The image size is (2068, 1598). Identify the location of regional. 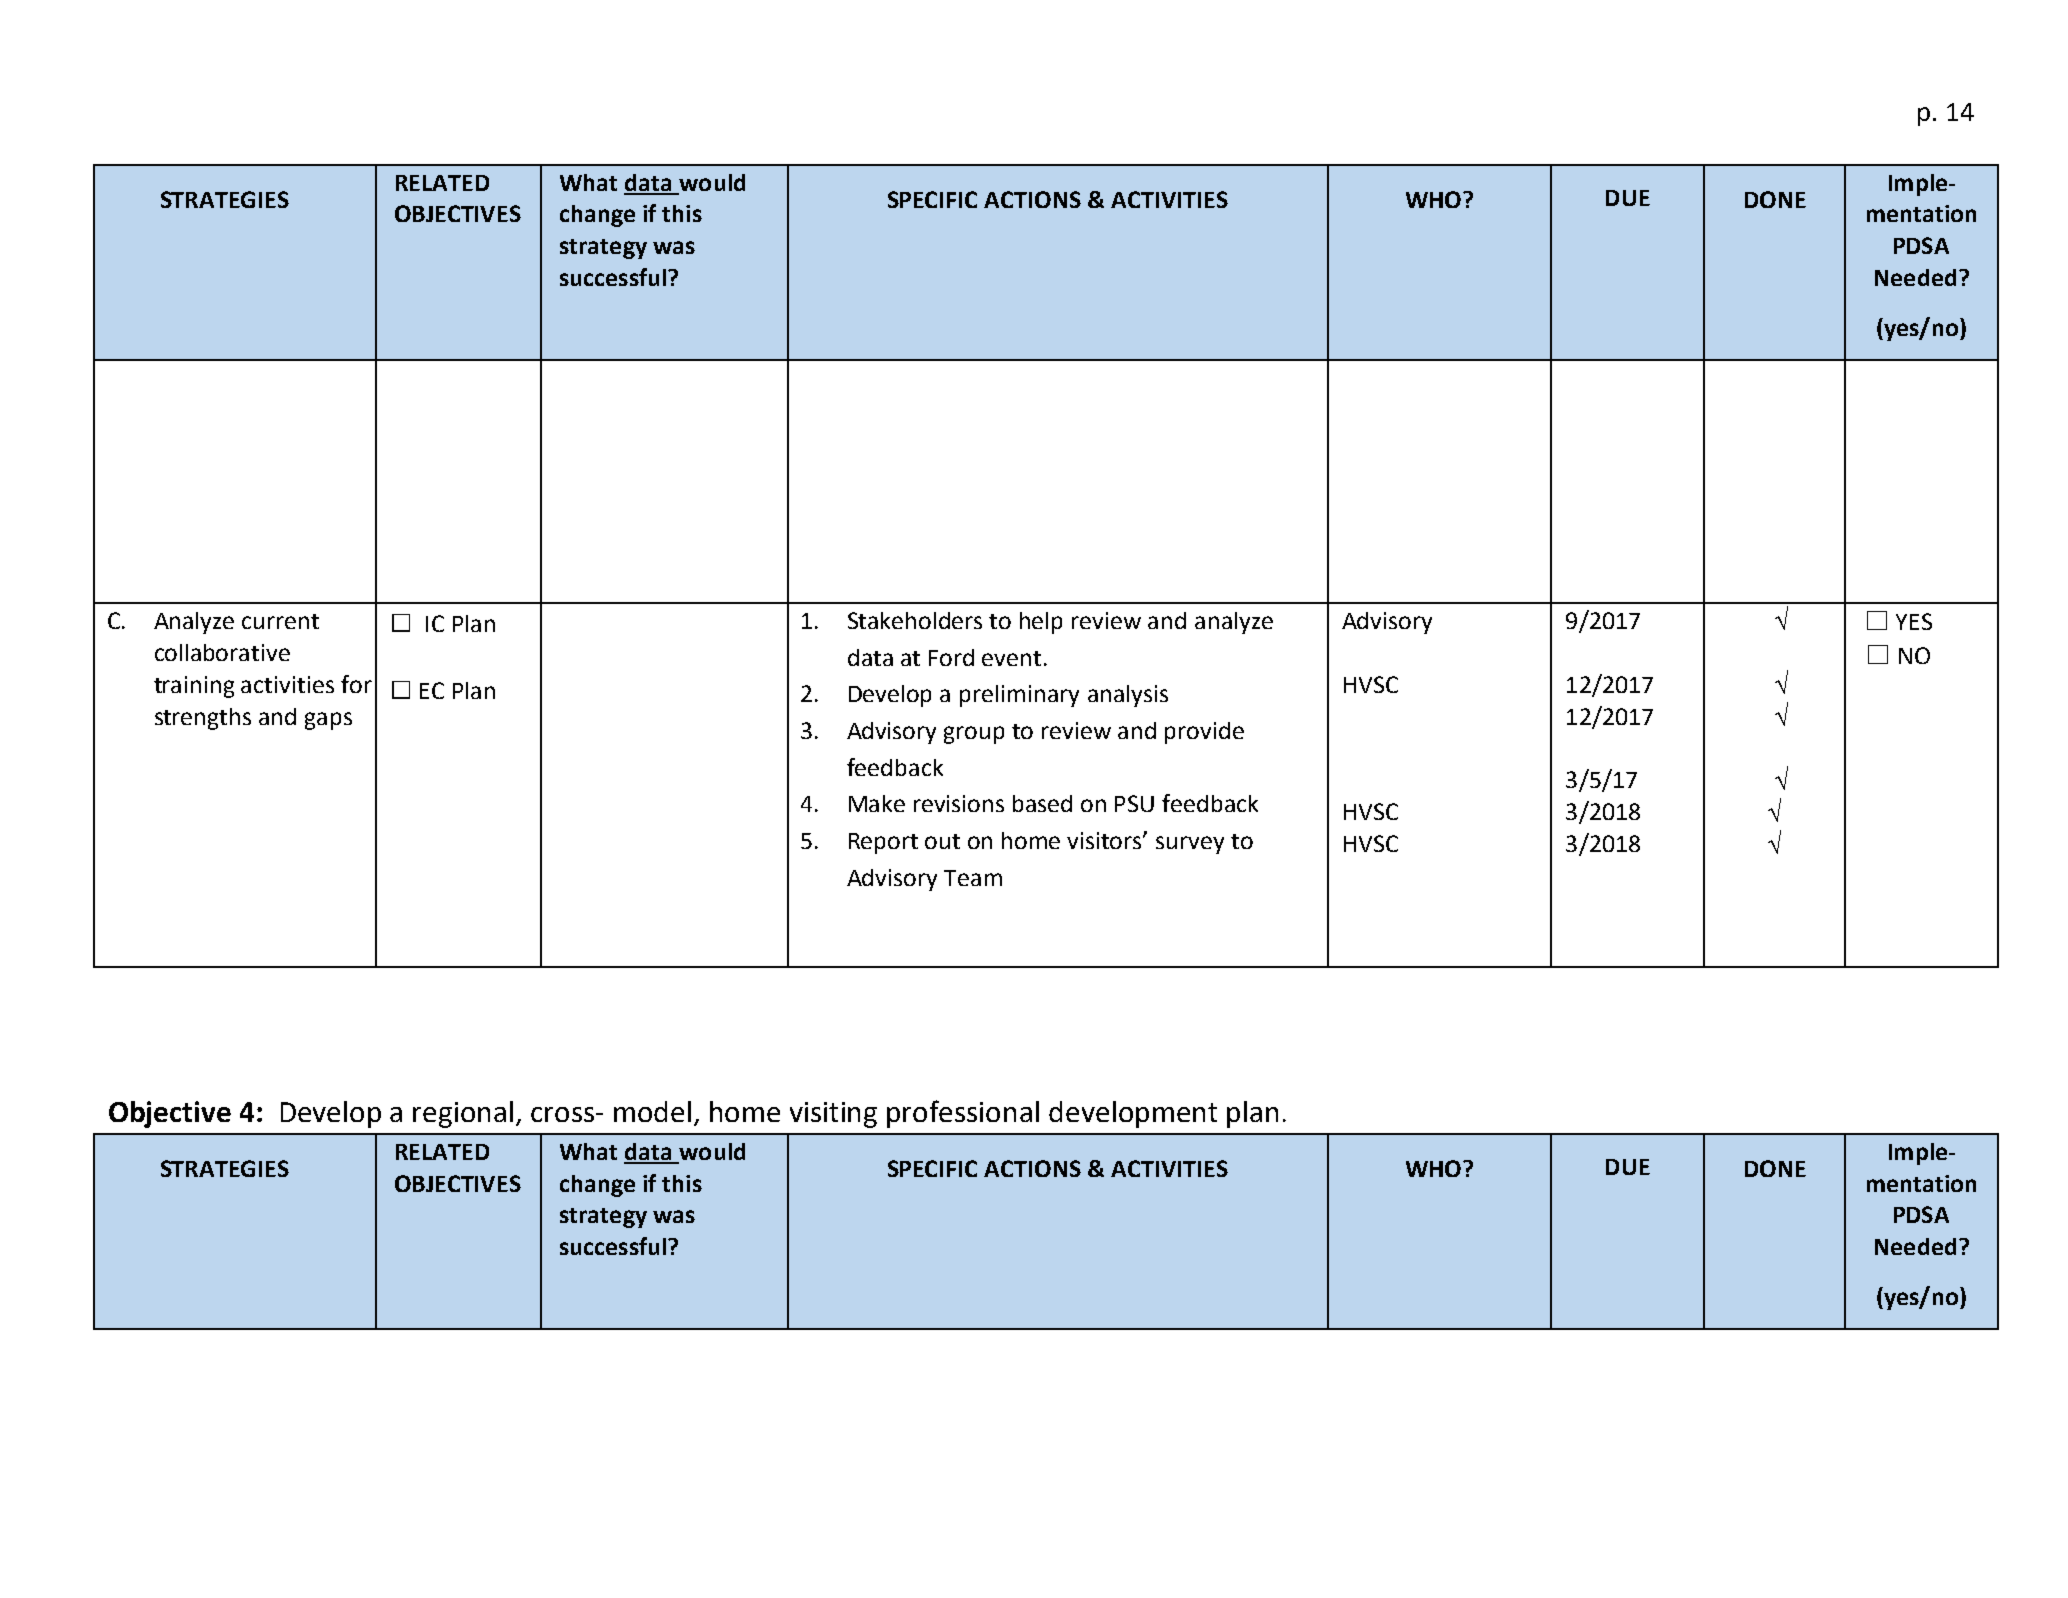
(463, 1114).
